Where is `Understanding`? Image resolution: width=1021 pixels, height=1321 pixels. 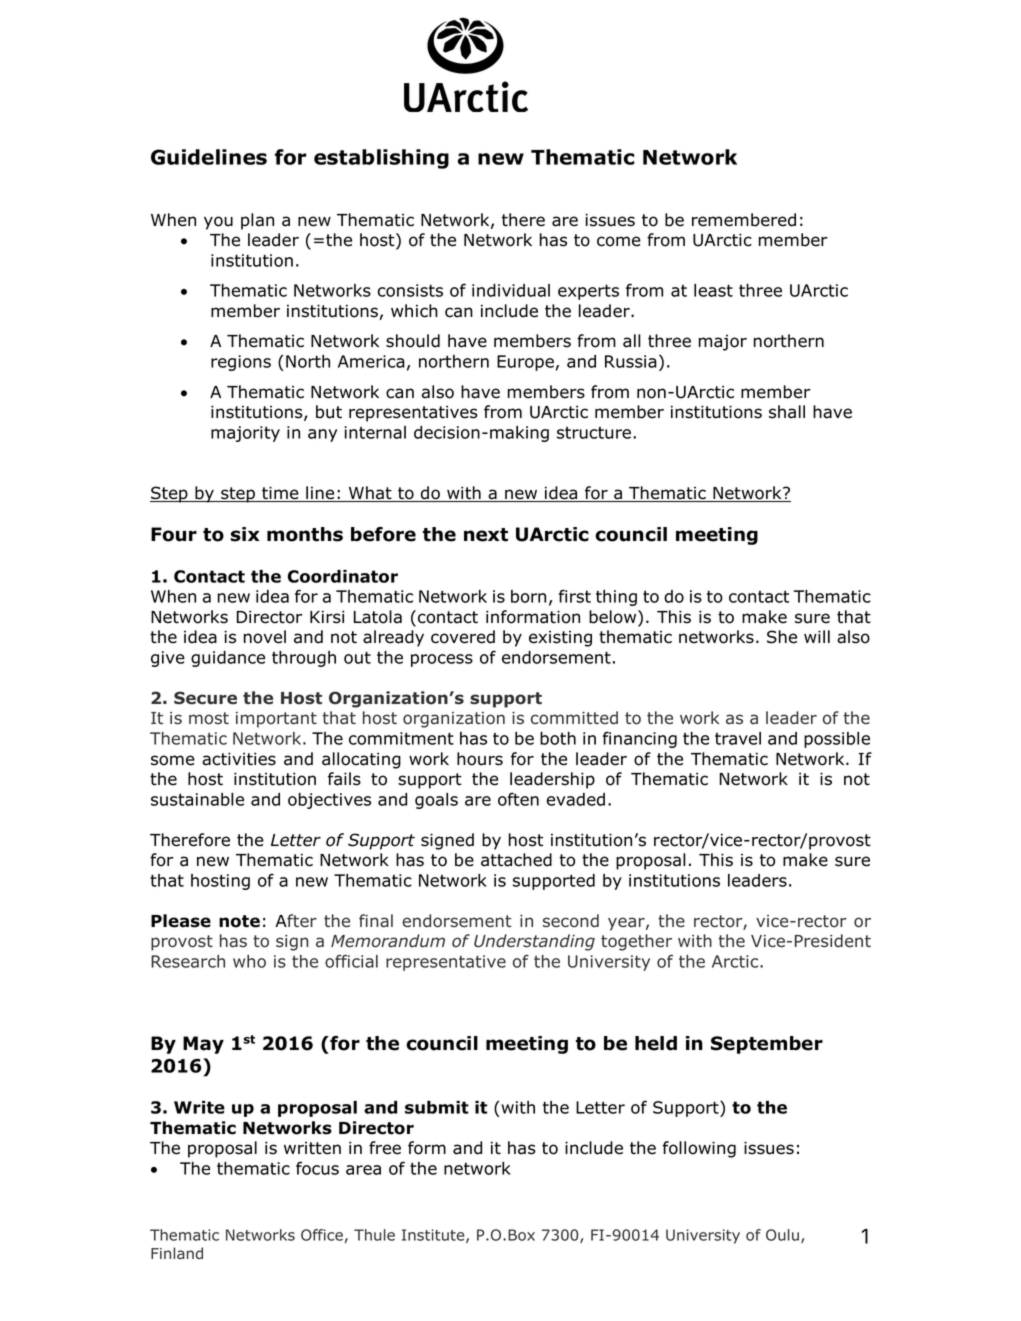 Understanding is located at coordinates (534, 942).
